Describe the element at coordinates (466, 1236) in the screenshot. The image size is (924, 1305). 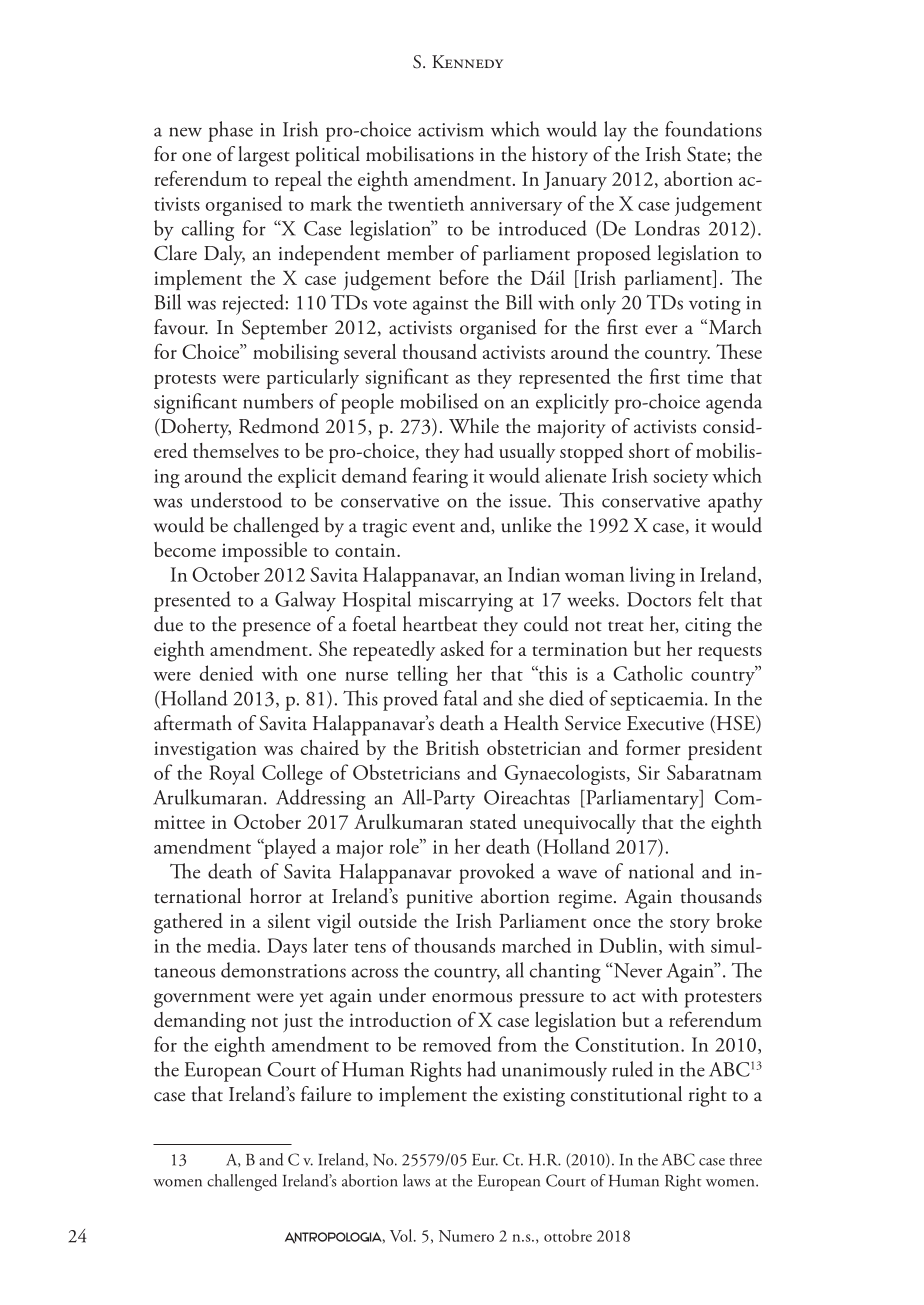
I see `Numero` at that location.
